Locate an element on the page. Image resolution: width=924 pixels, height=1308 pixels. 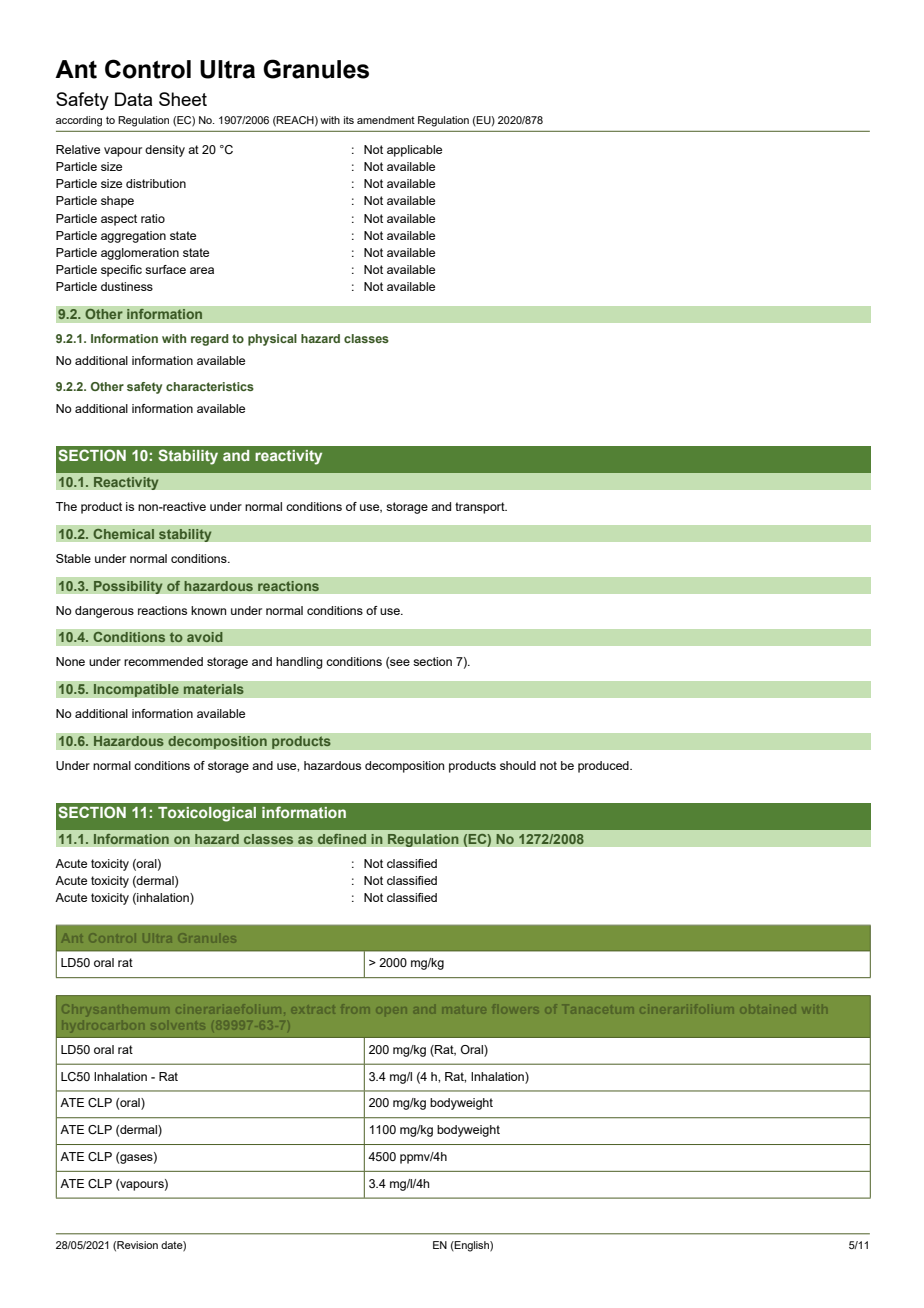
characteristics is located at coordinates (210, 386).
